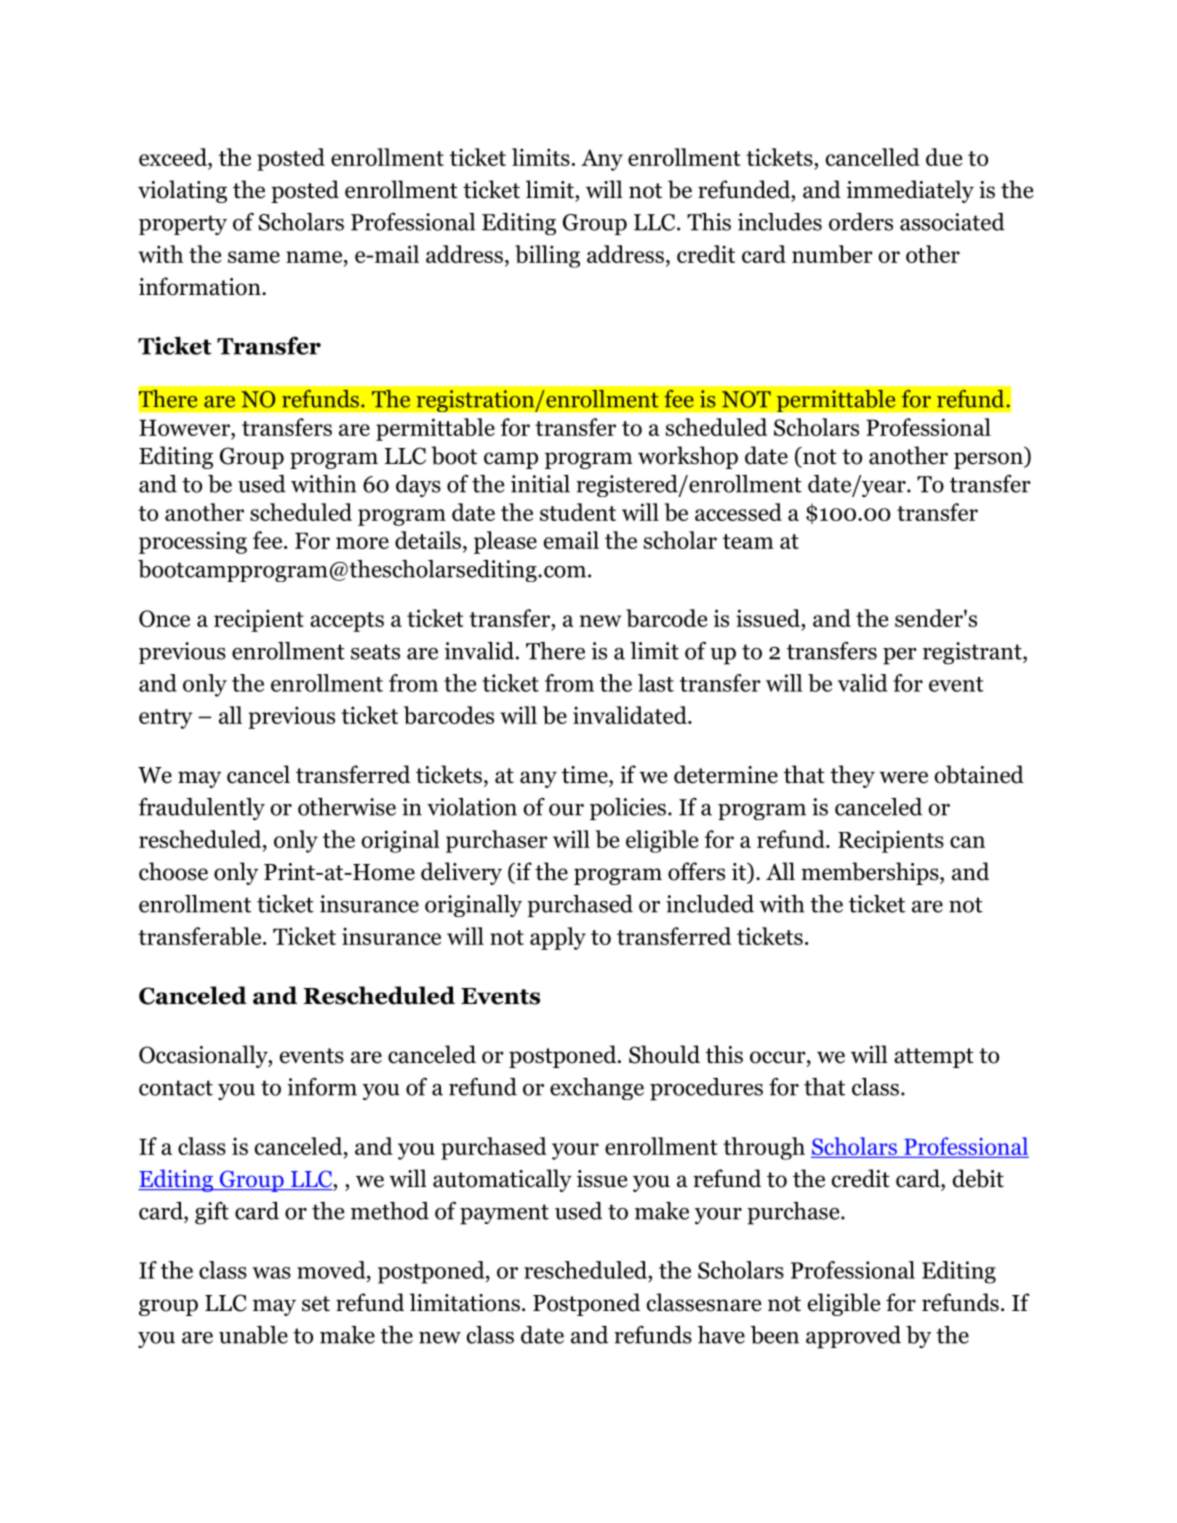  I want to click on apply, so click(558, 938).
